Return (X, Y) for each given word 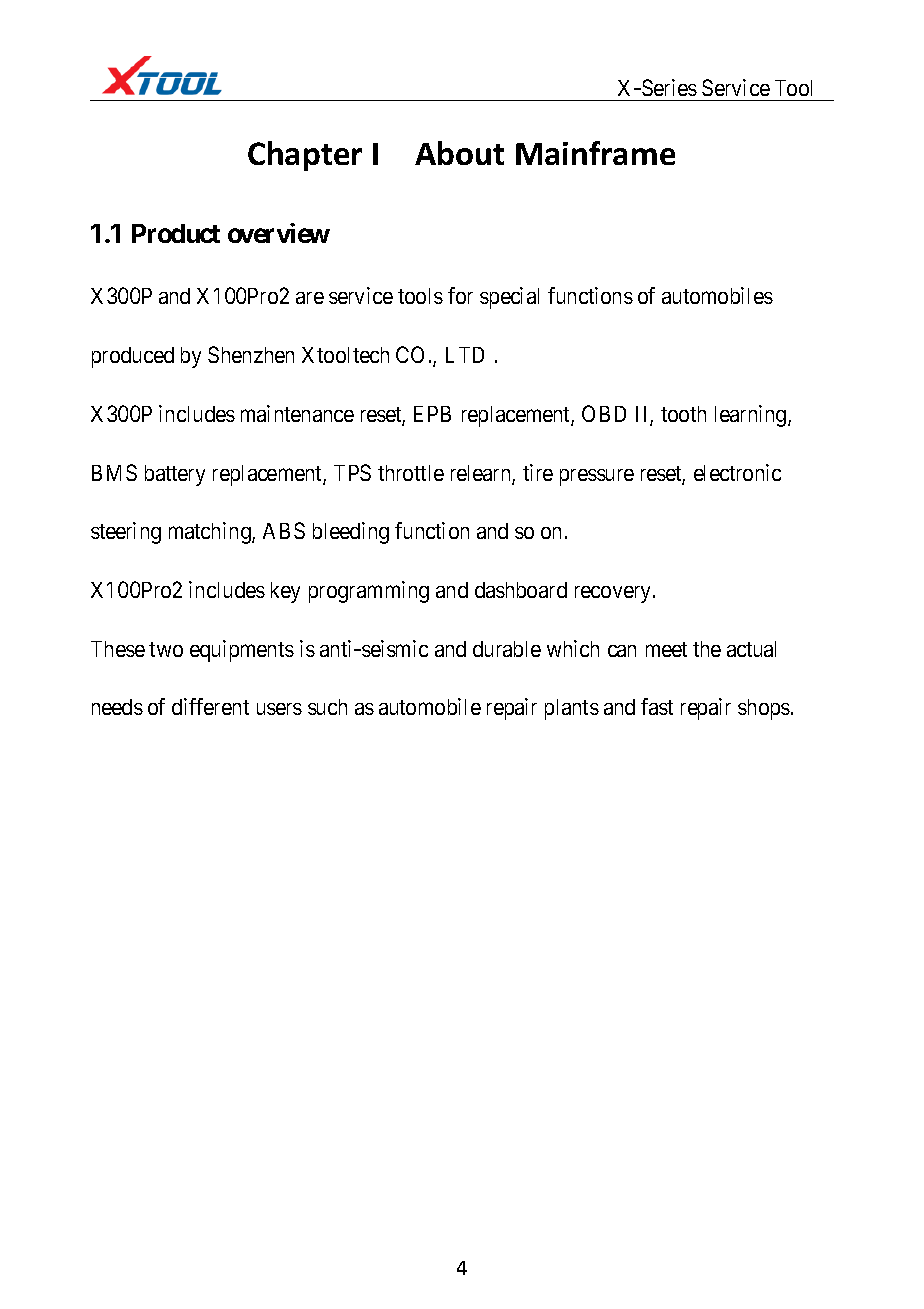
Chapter (305, 156)
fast (657, 706)
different (210, 706)
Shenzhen (251, 354)
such (327, 707)
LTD (465, 355)
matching (211, 533)
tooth (683, 414)
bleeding (351, 533)
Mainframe (595, 153)
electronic (737, 472)
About (459, 153)
